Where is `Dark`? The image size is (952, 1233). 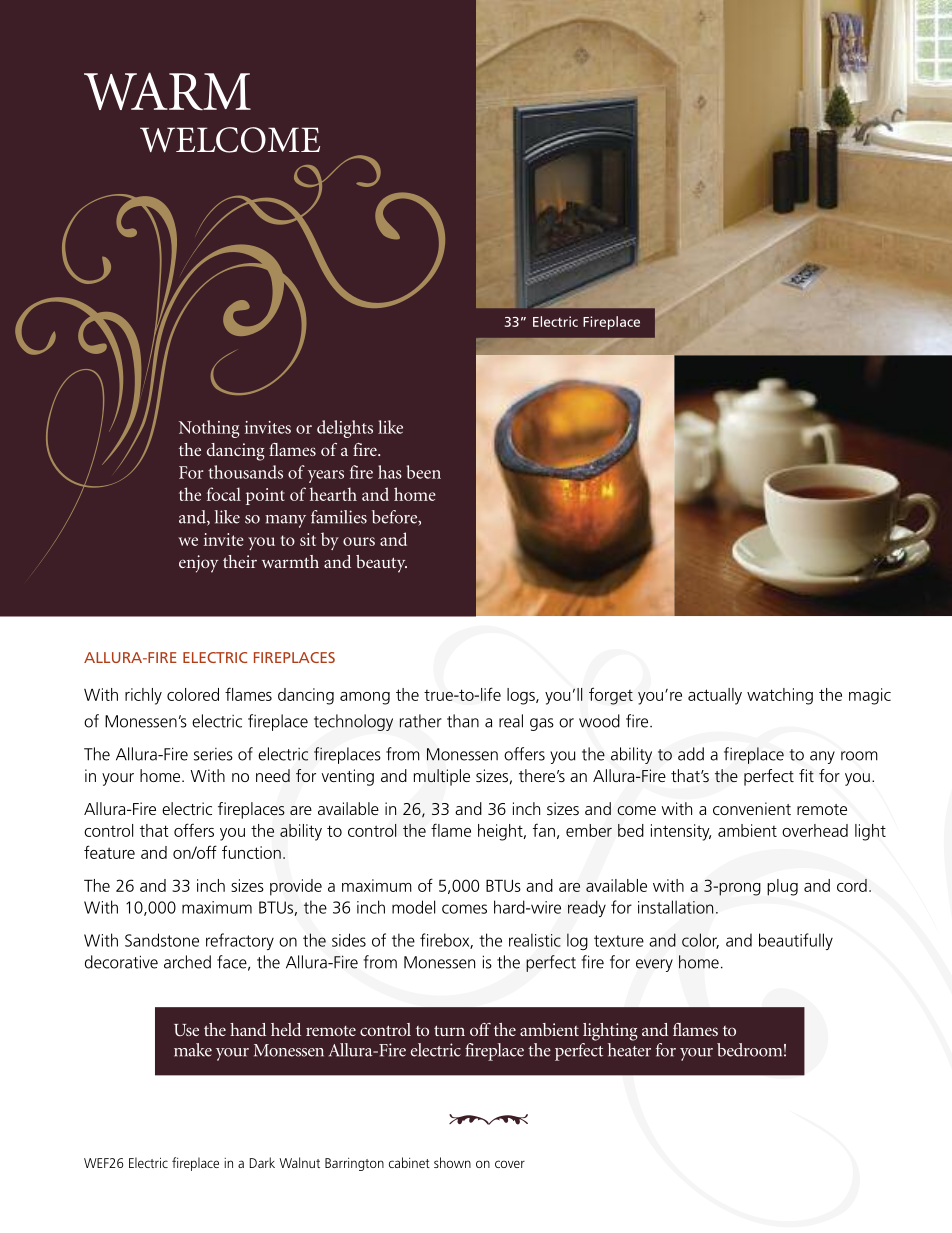 Dark is located at coordinates (262, 1162).
